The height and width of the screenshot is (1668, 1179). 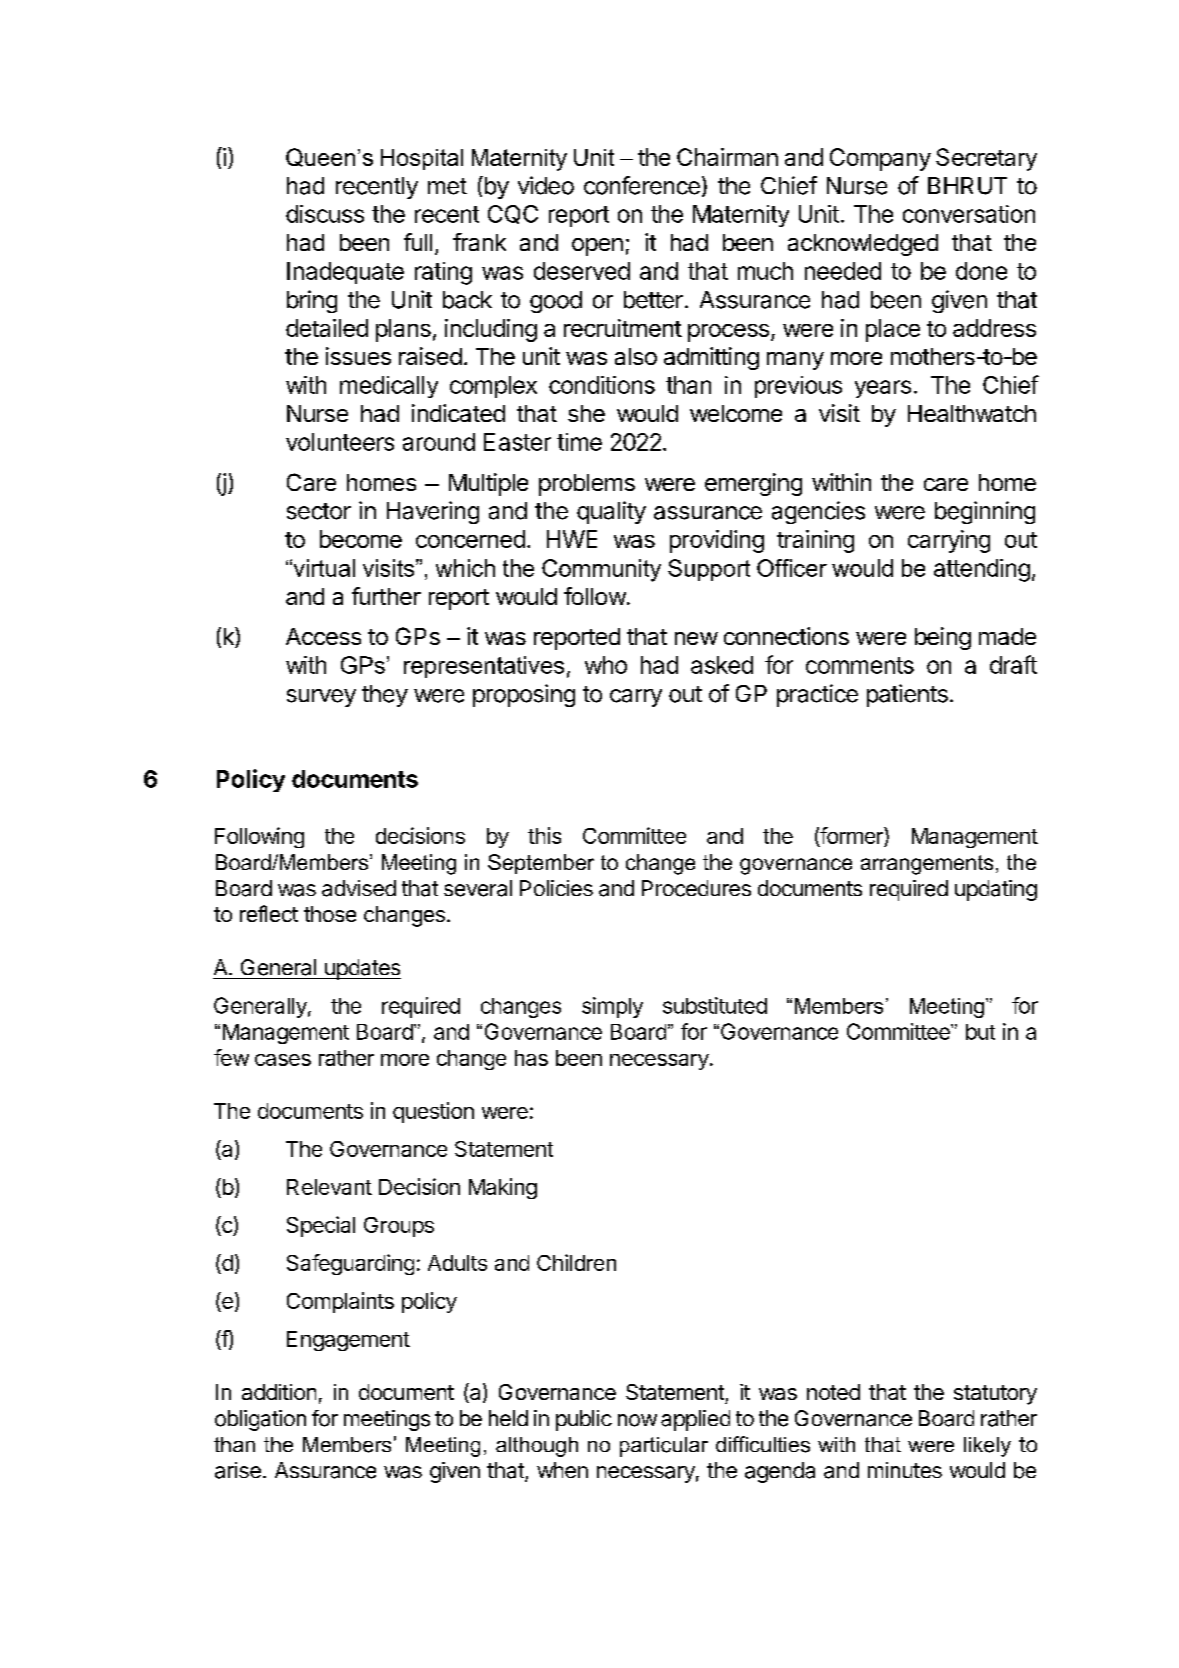 I want to click on arrangements, so click(x=927, y=865).
